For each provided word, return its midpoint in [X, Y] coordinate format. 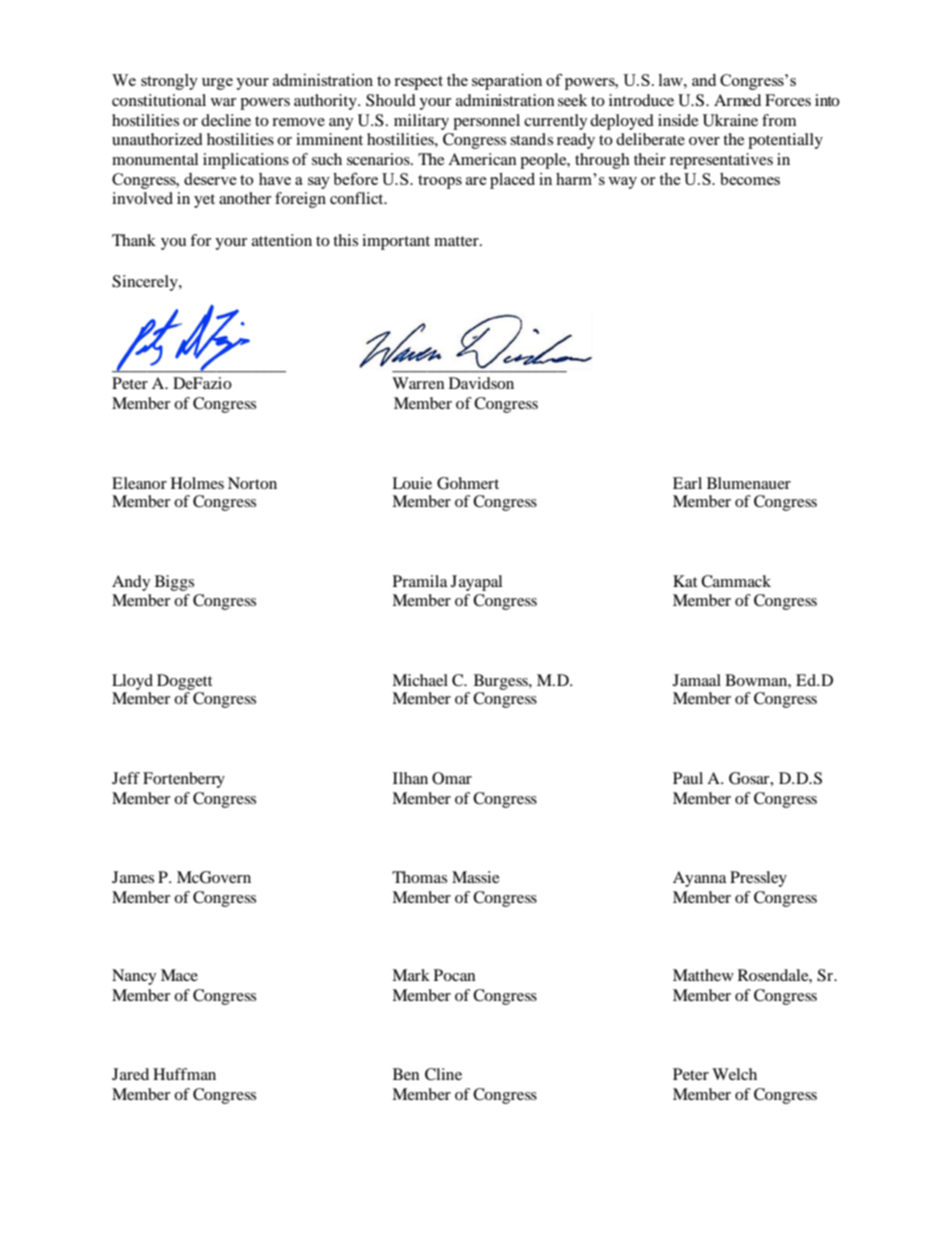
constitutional [159, 100]
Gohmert [468, 483]
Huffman [184, 1074]
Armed [737, 100]
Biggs [174, 583]
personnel [486, 122]
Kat [685, 581]
